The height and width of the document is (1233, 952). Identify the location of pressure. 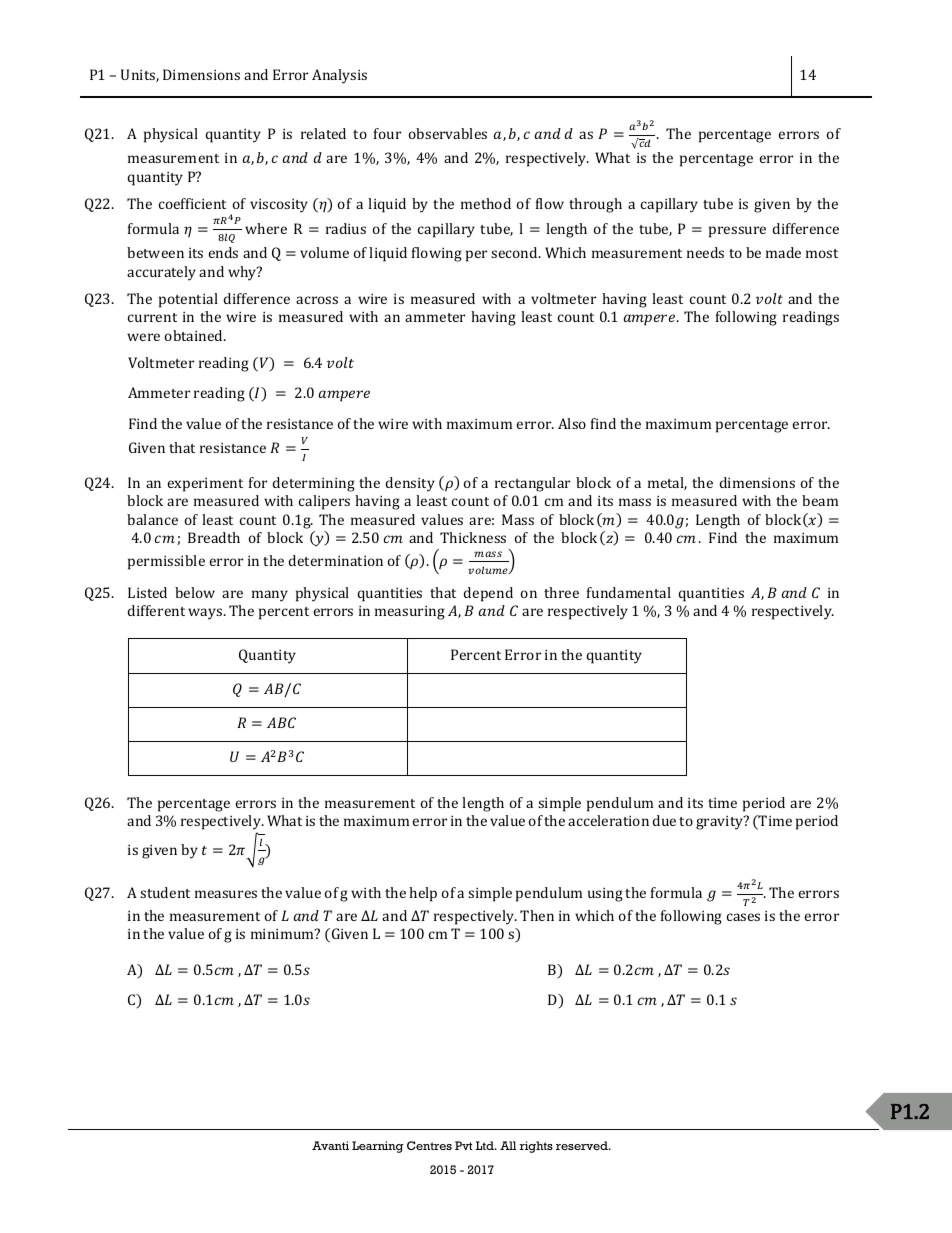
(737, 232).
